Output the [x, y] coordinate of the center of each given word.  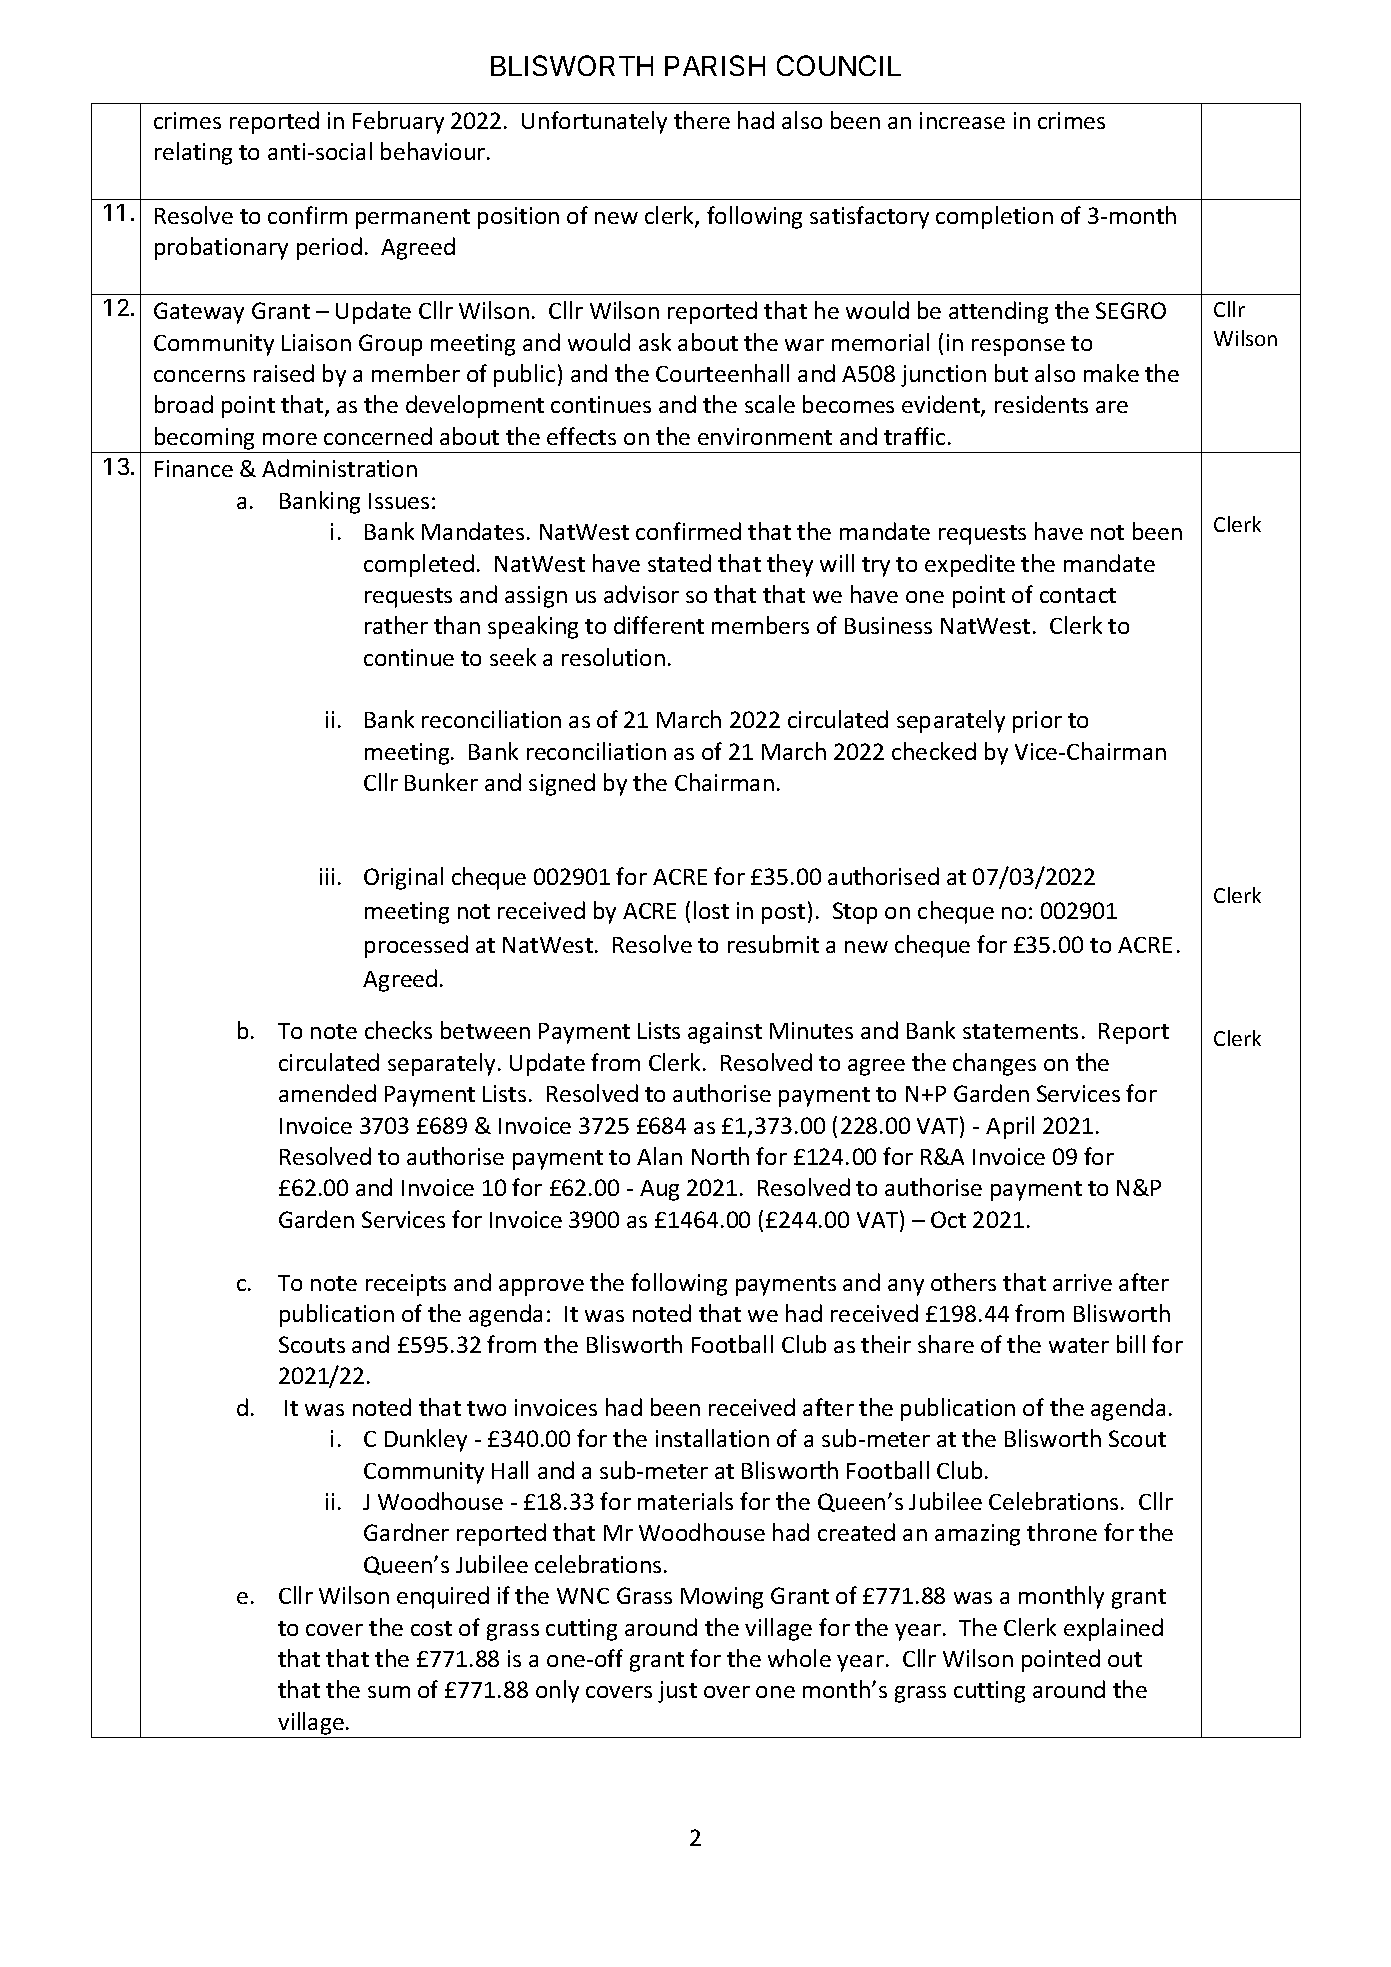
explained [1113, 1629]
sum [389, 1692]
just [677, 1692]
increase [962, 120]
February [398, 122]
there [702, 120]
